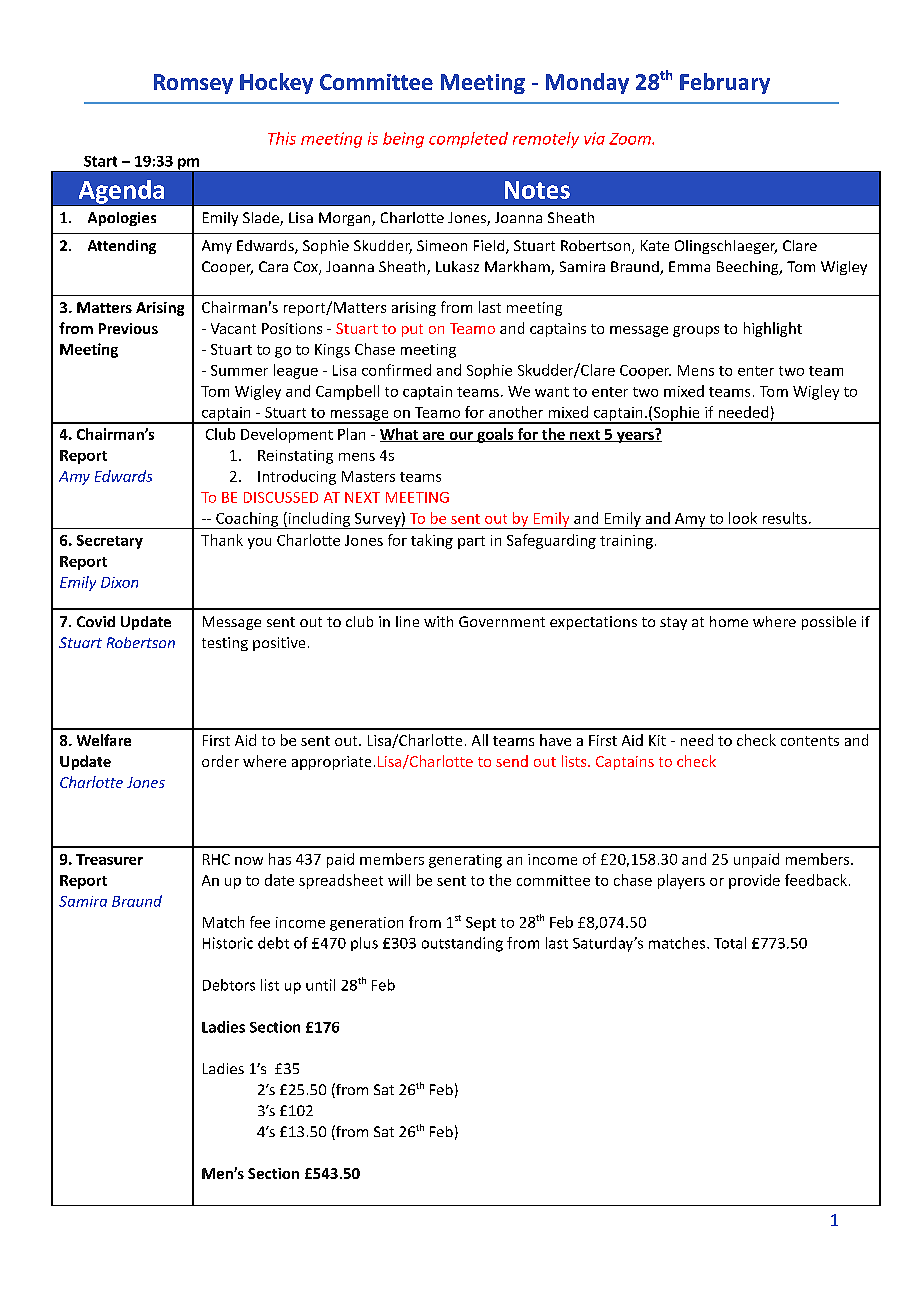 The height and width of the image is (1307, 924). Describe the element at coordinates (516, 412) in the image. I see `another` at that location.
